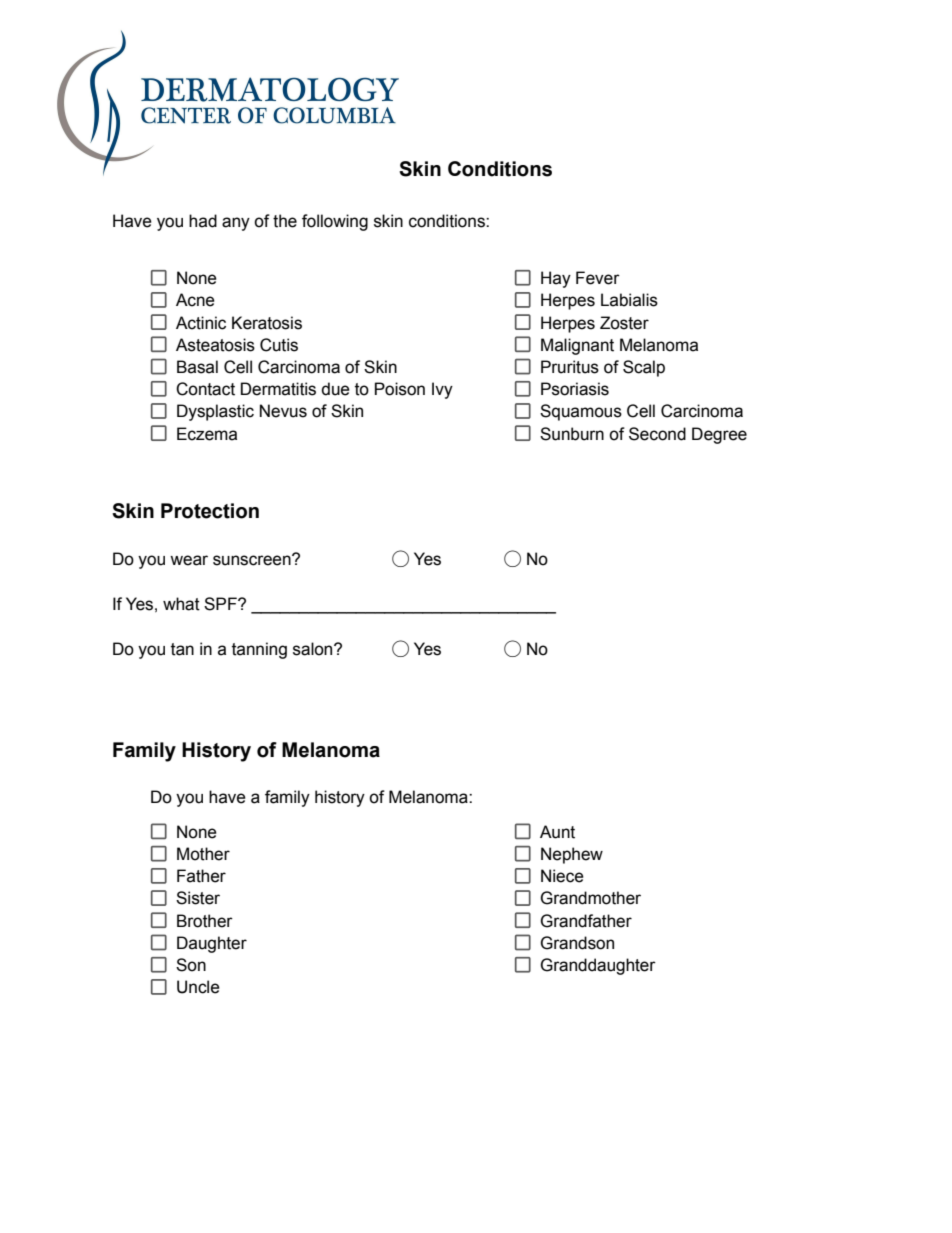 The image size is (952, 1233). I want to click on Ivy, so click(442, 390).
